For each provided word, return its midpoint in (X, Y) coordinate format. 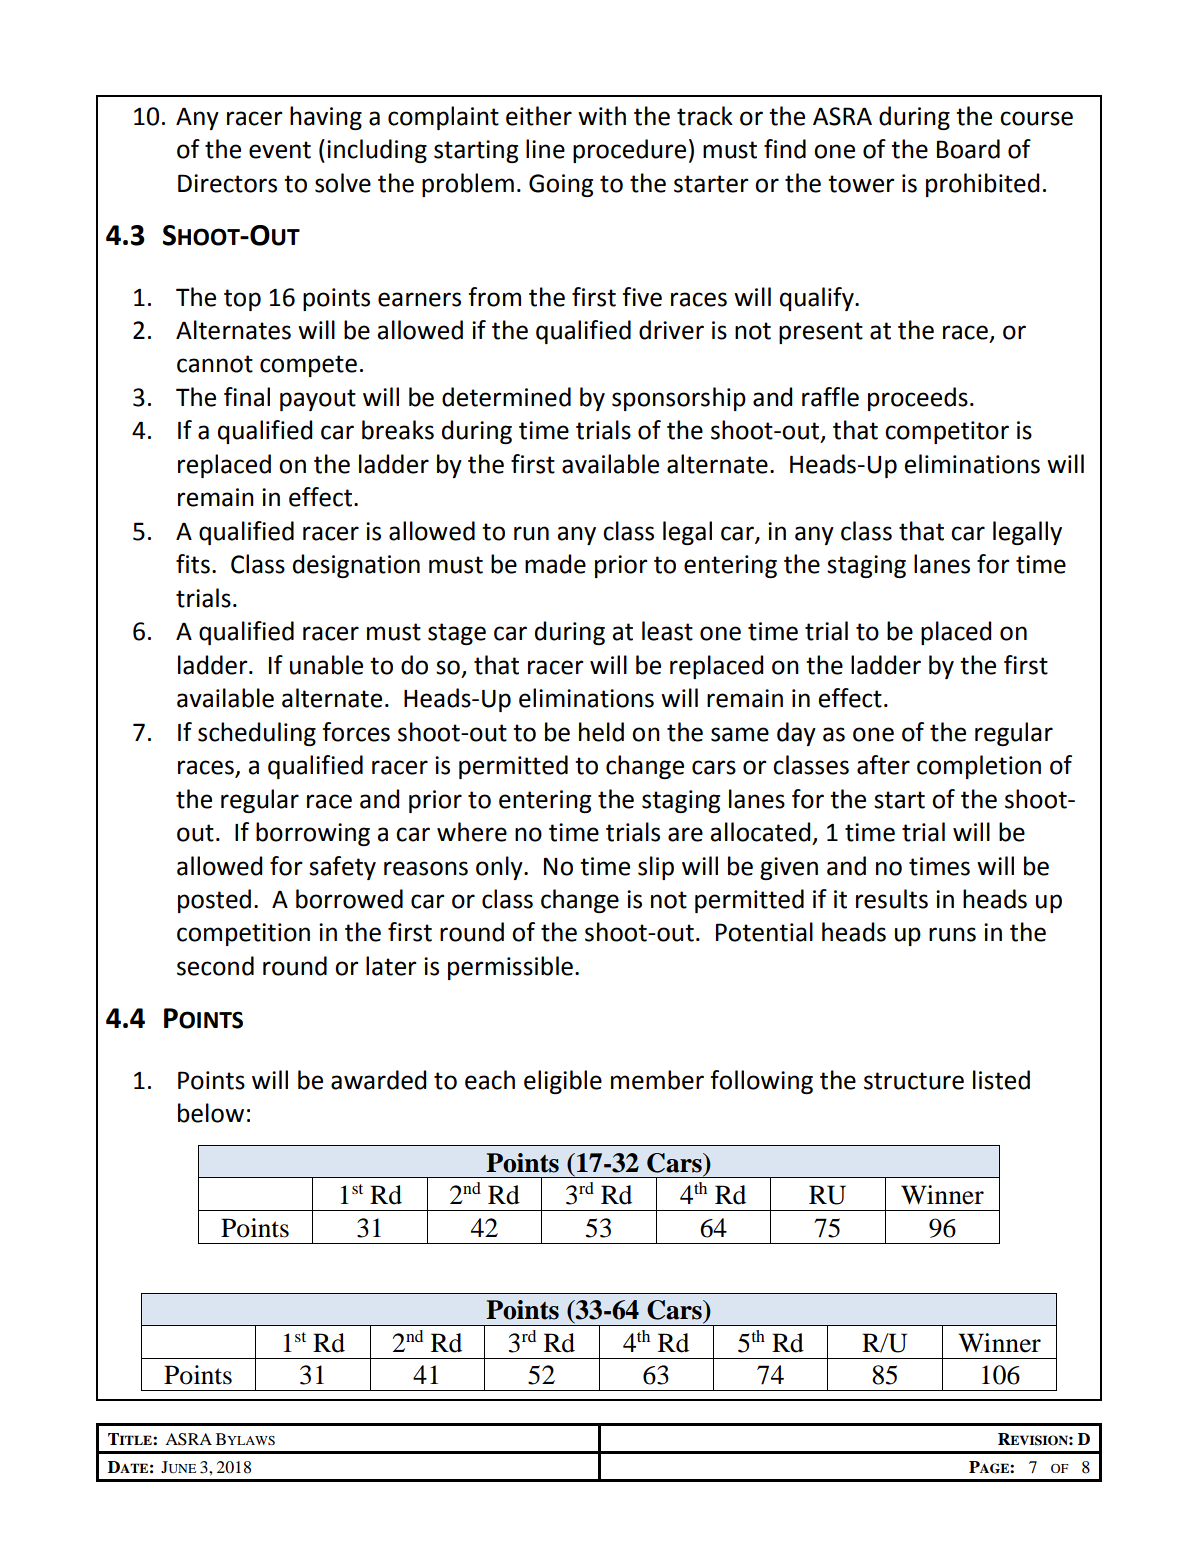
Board (968, 149)
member (657, 1080)
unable (326, 665)
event (280, 150)
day (796, 734)
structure (914, 1081)
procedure (629, 151)
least (667, 631)
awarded (378, 1080)
